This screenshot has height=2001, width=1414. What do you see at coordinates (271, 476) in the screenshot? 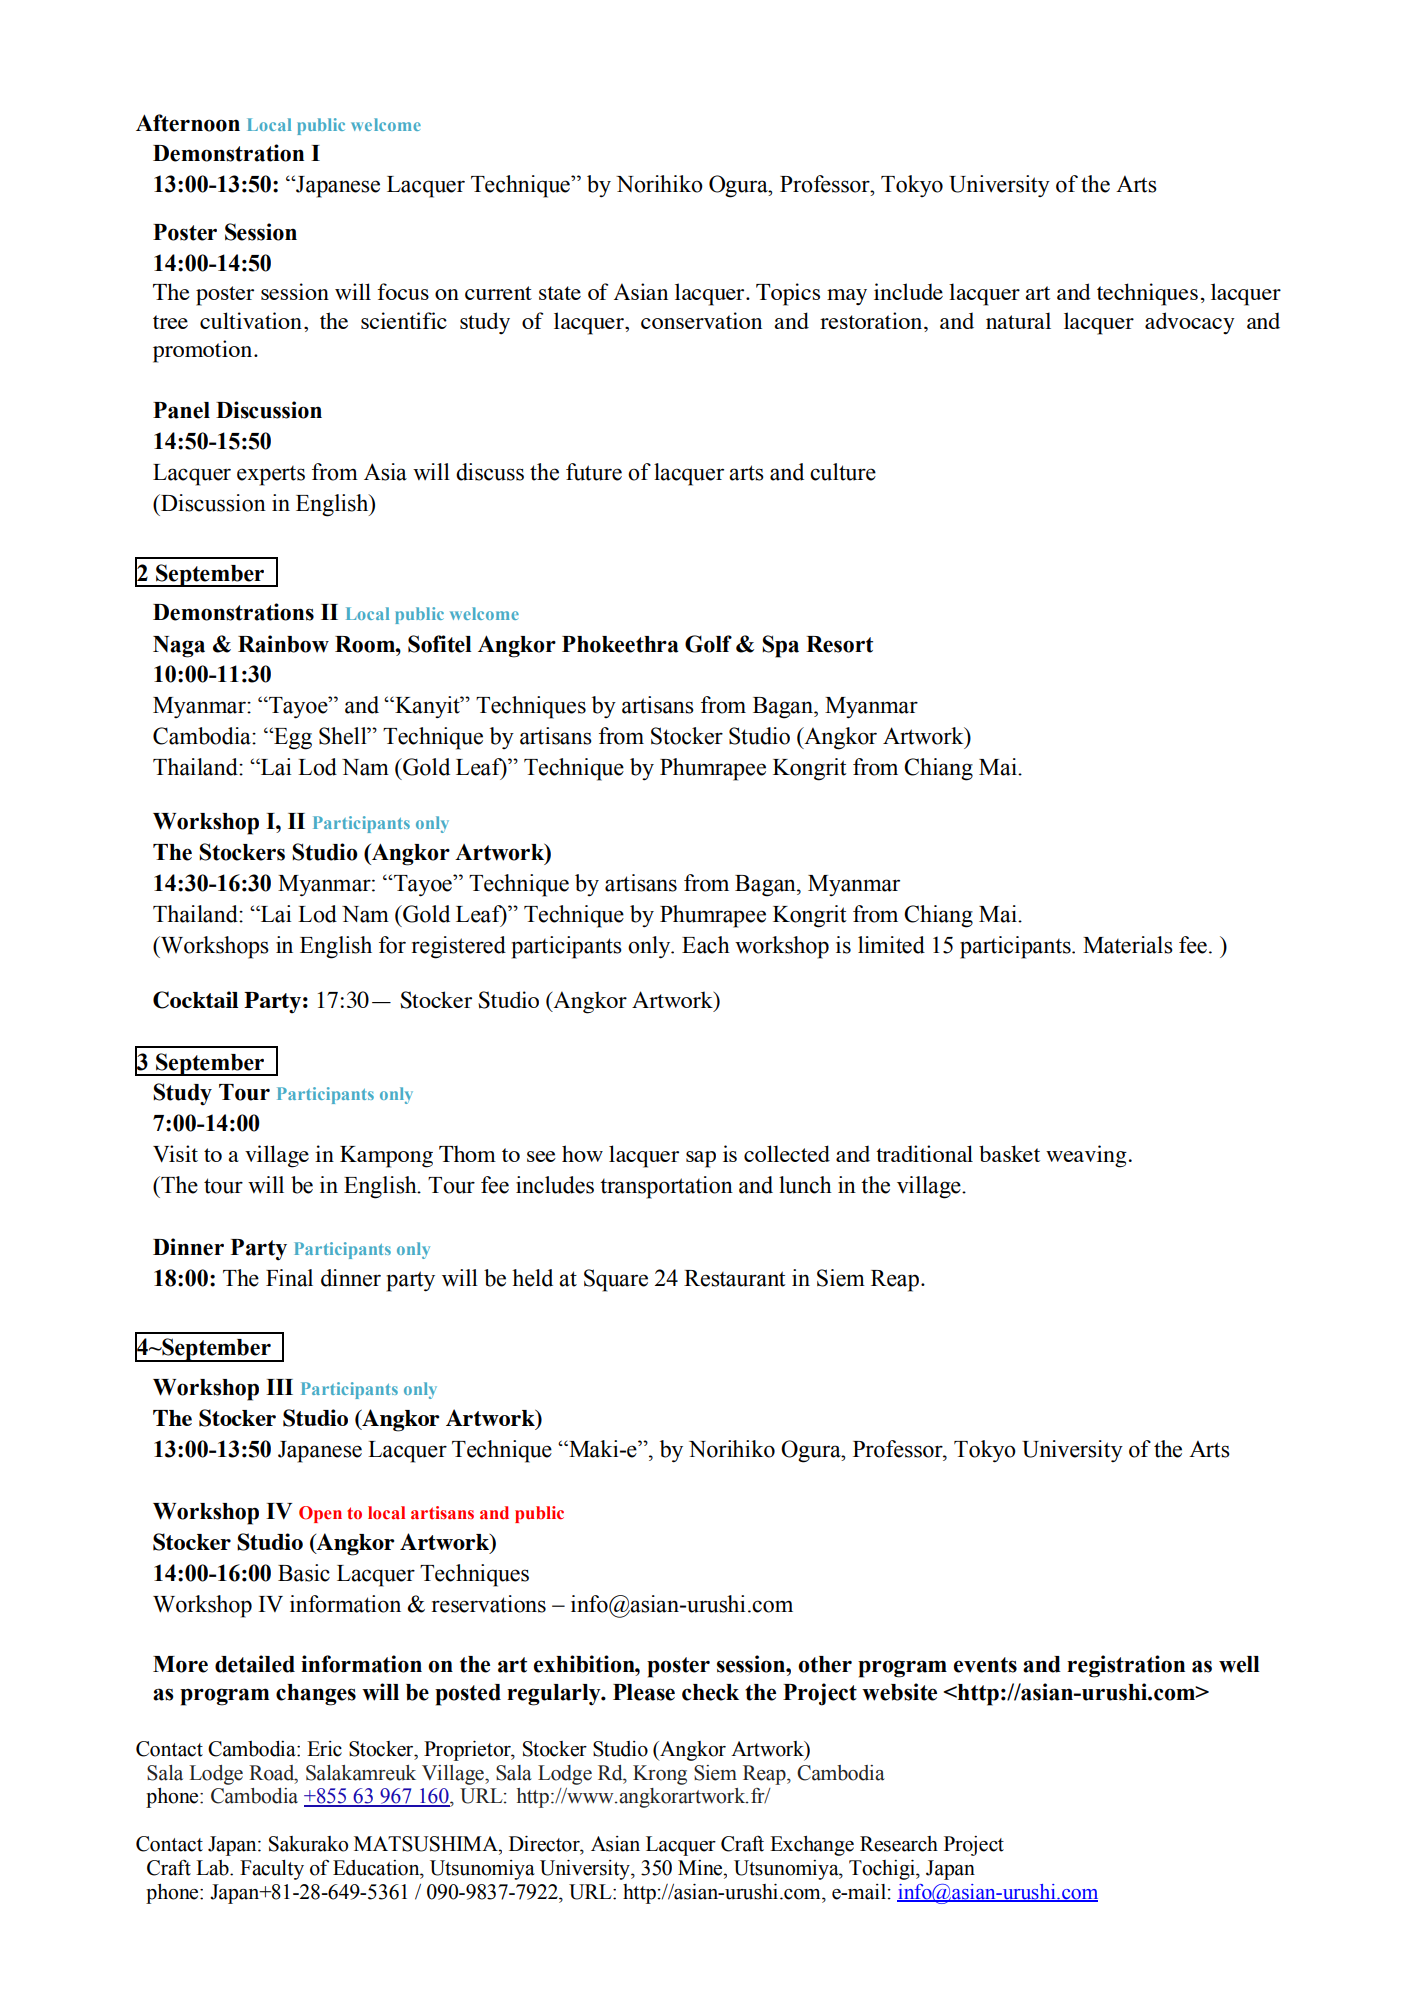
I see `experts` at bounding box center [271, 476].
